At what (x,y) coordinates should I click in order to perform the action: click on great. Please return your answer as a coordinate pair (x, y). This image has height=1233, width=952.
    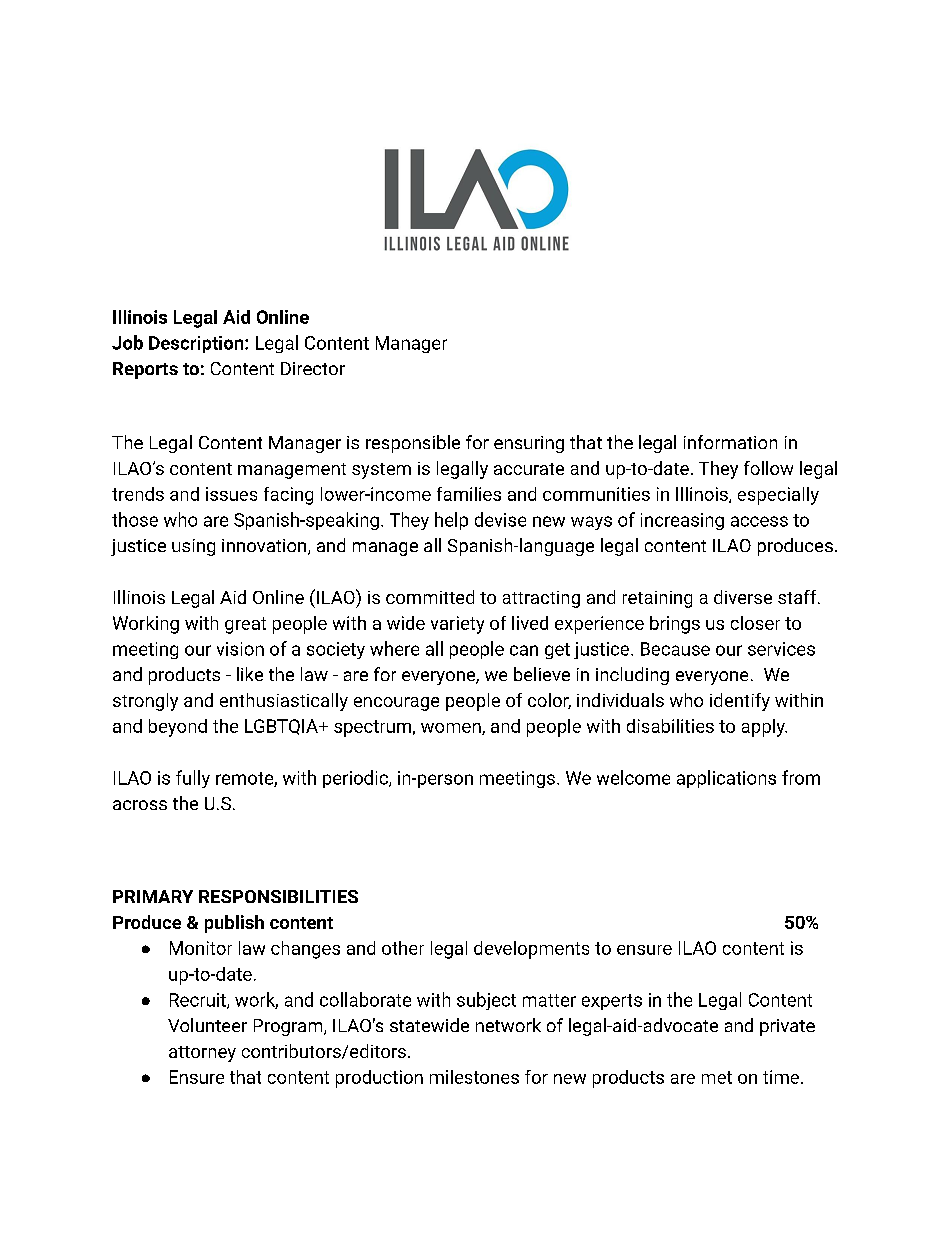
    Looking at the image, I should click on (245, 625).
